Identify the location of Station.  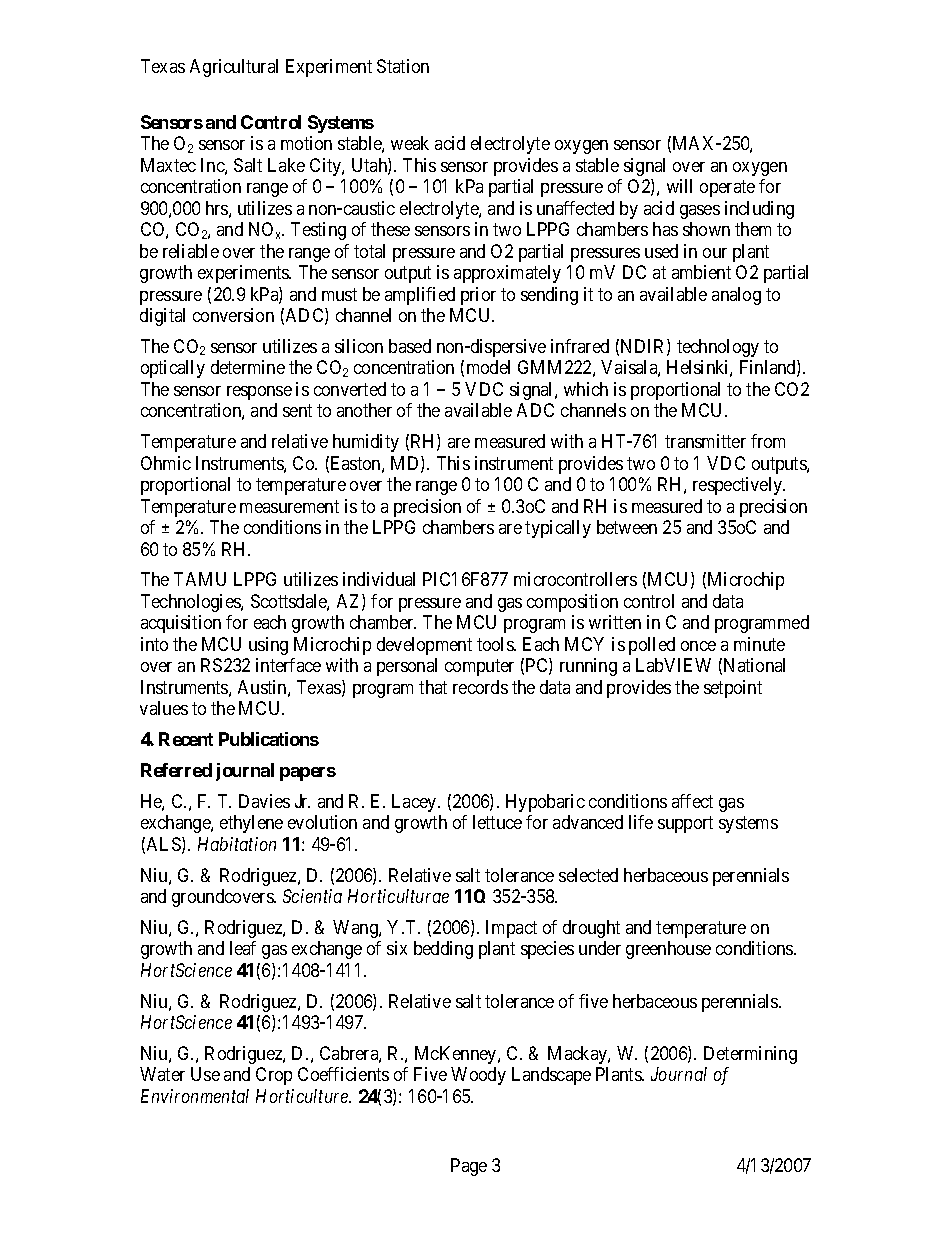
(403, 66).
